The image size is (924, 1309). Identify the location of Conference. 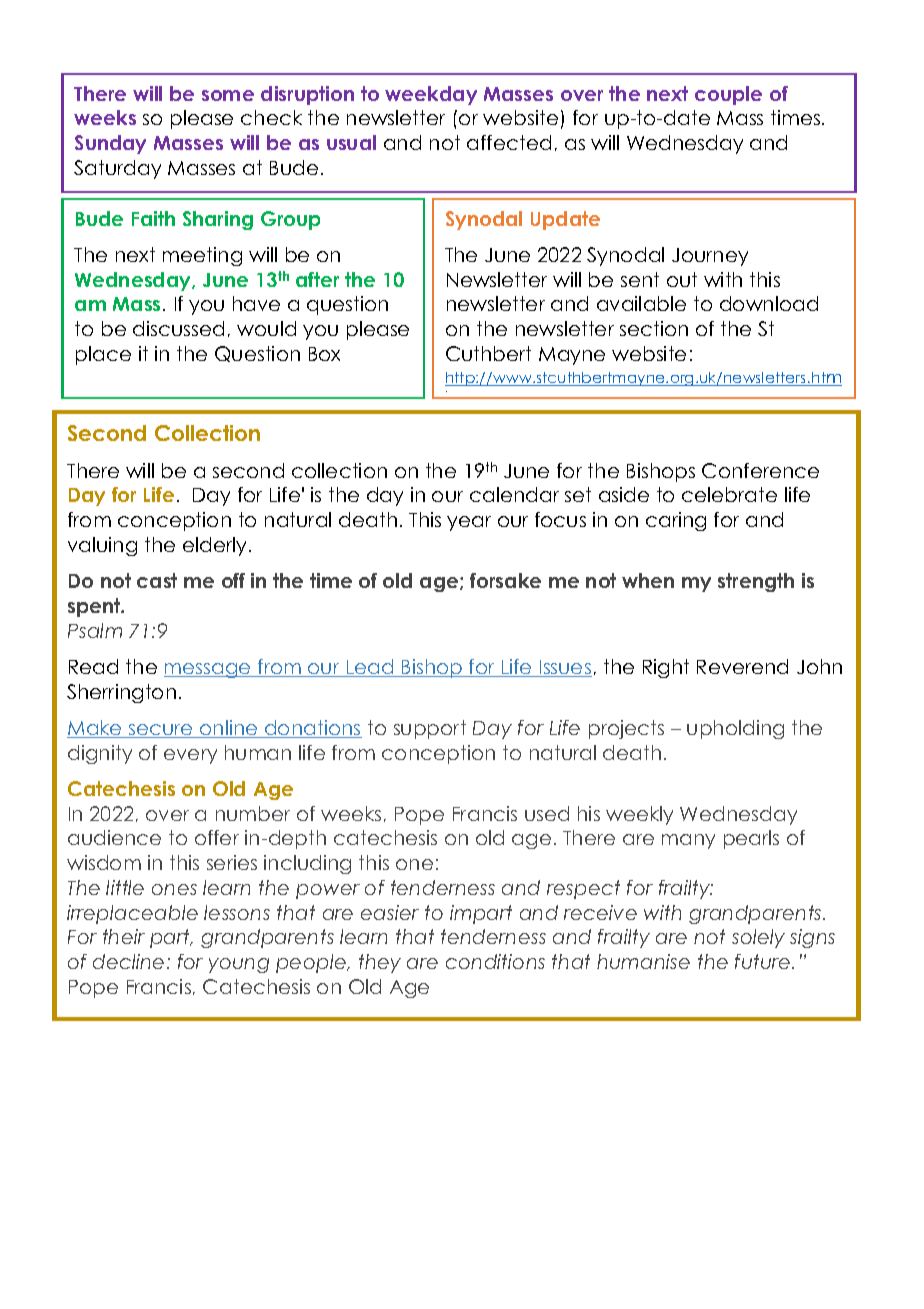
(760, 470).
